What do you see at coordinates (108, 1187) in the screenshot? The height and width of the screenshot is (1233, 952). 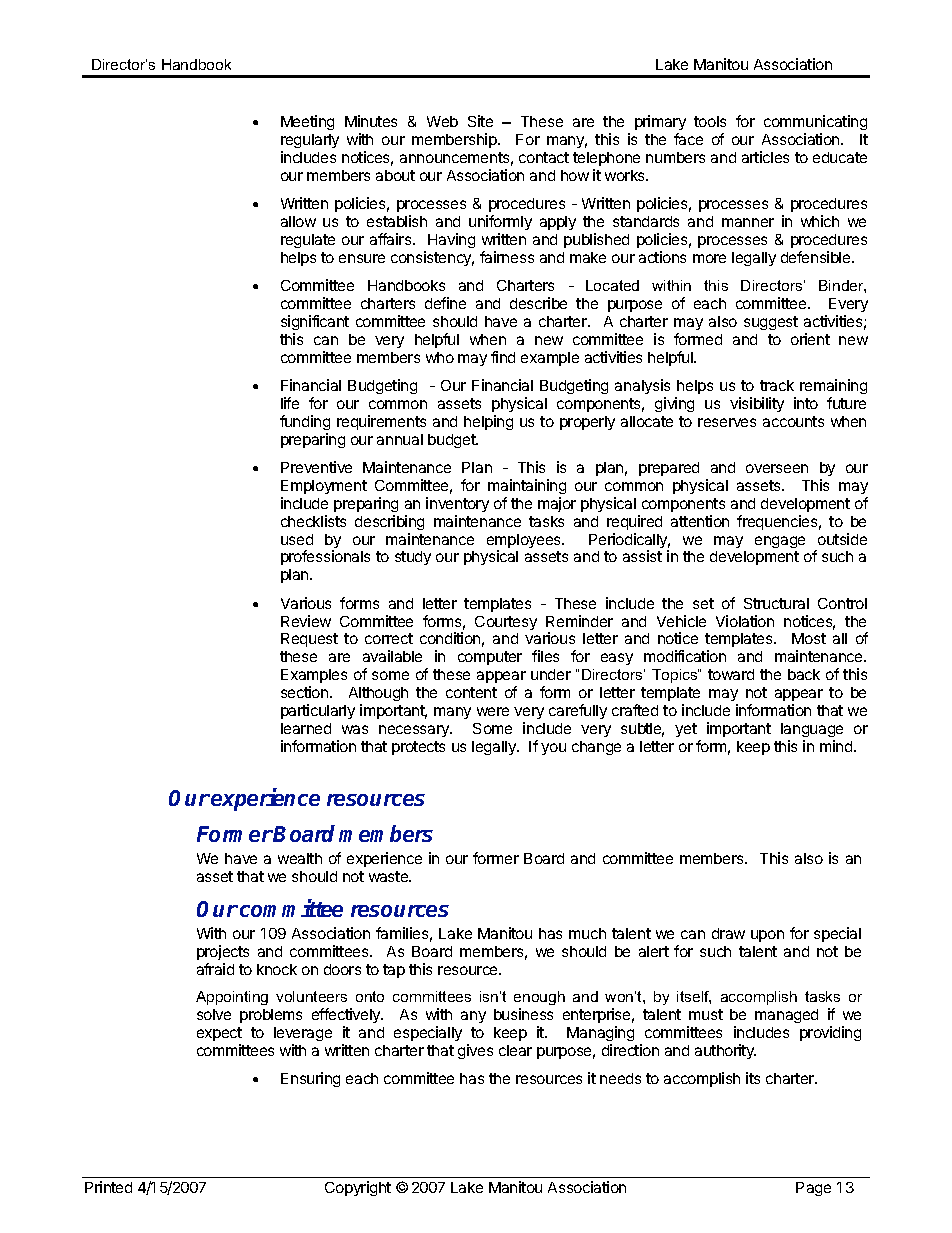 I see `Printed` at bounding box center [108, 1187].
